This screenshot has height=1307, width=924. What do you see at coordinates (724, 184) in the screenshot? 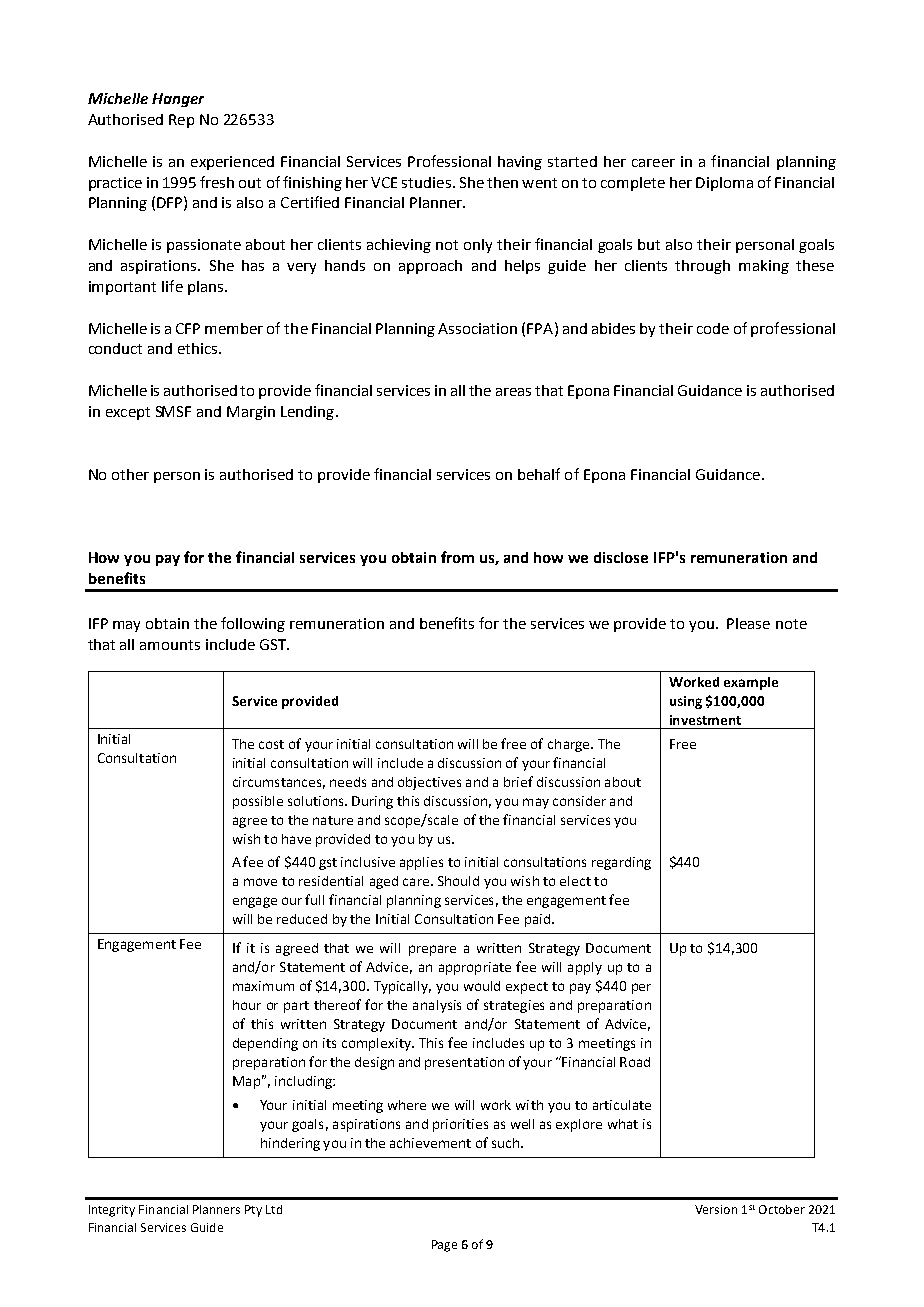
I see `Diploma` at bounding box center [724, 184].
